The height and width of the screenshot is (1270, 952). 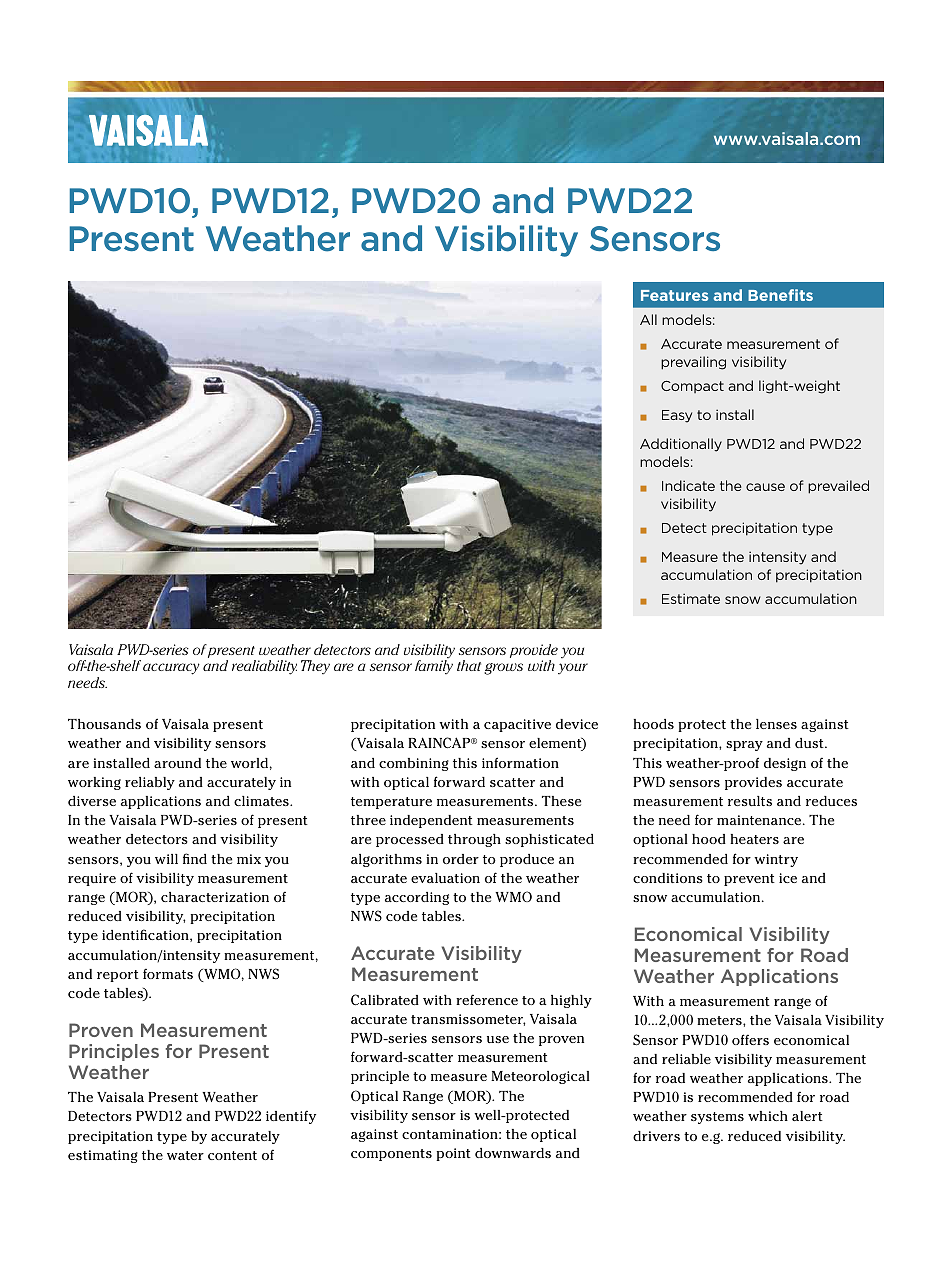 I want to click on around, so click(x=177, y=763).
